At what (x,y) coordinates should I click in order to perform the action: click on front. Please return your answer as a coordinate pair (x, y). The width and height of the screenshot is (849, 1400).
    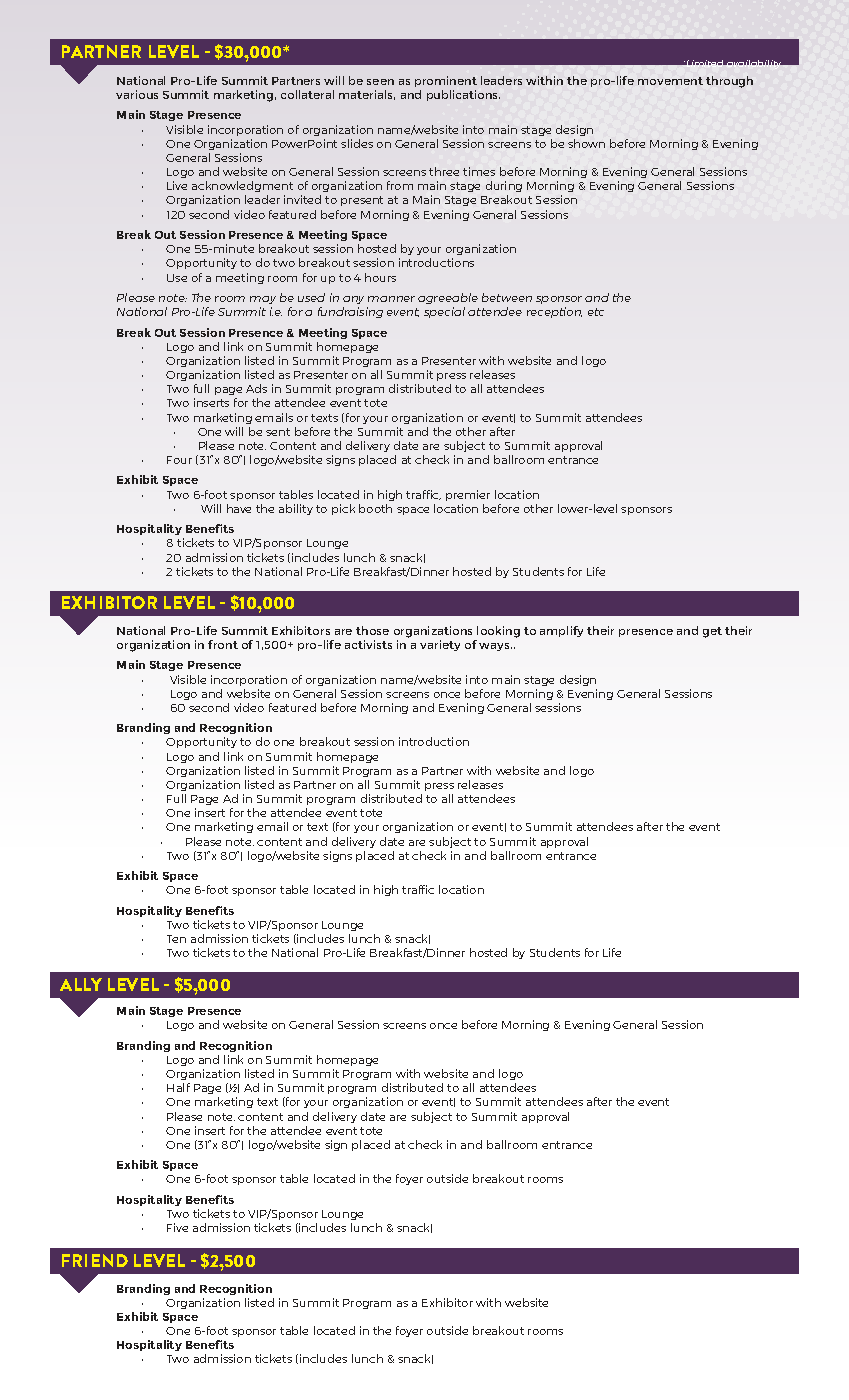
    Looking at the image, I should click on (223, 644).
